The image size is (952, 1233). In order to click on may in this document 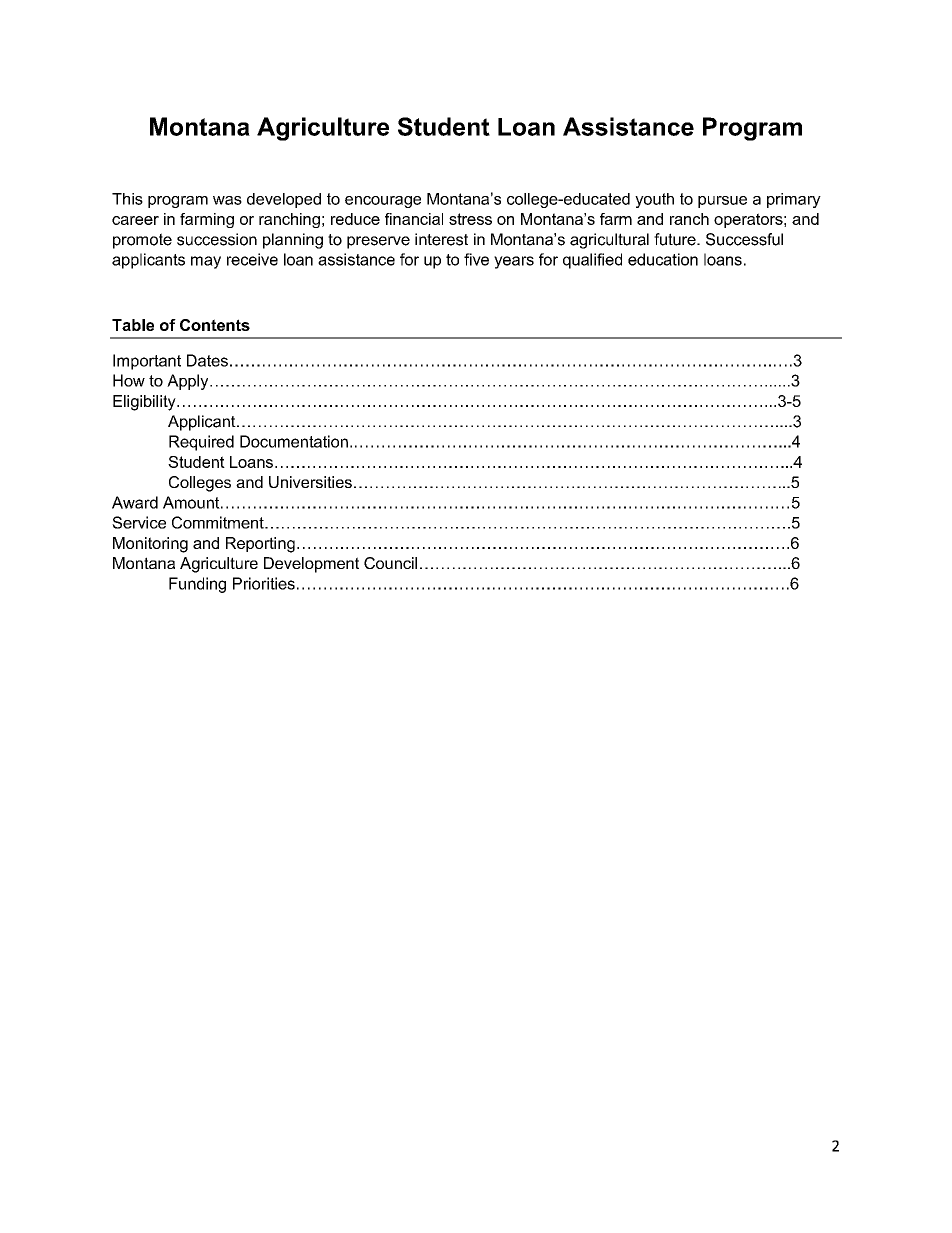, I will do `click(206, 262)`.
